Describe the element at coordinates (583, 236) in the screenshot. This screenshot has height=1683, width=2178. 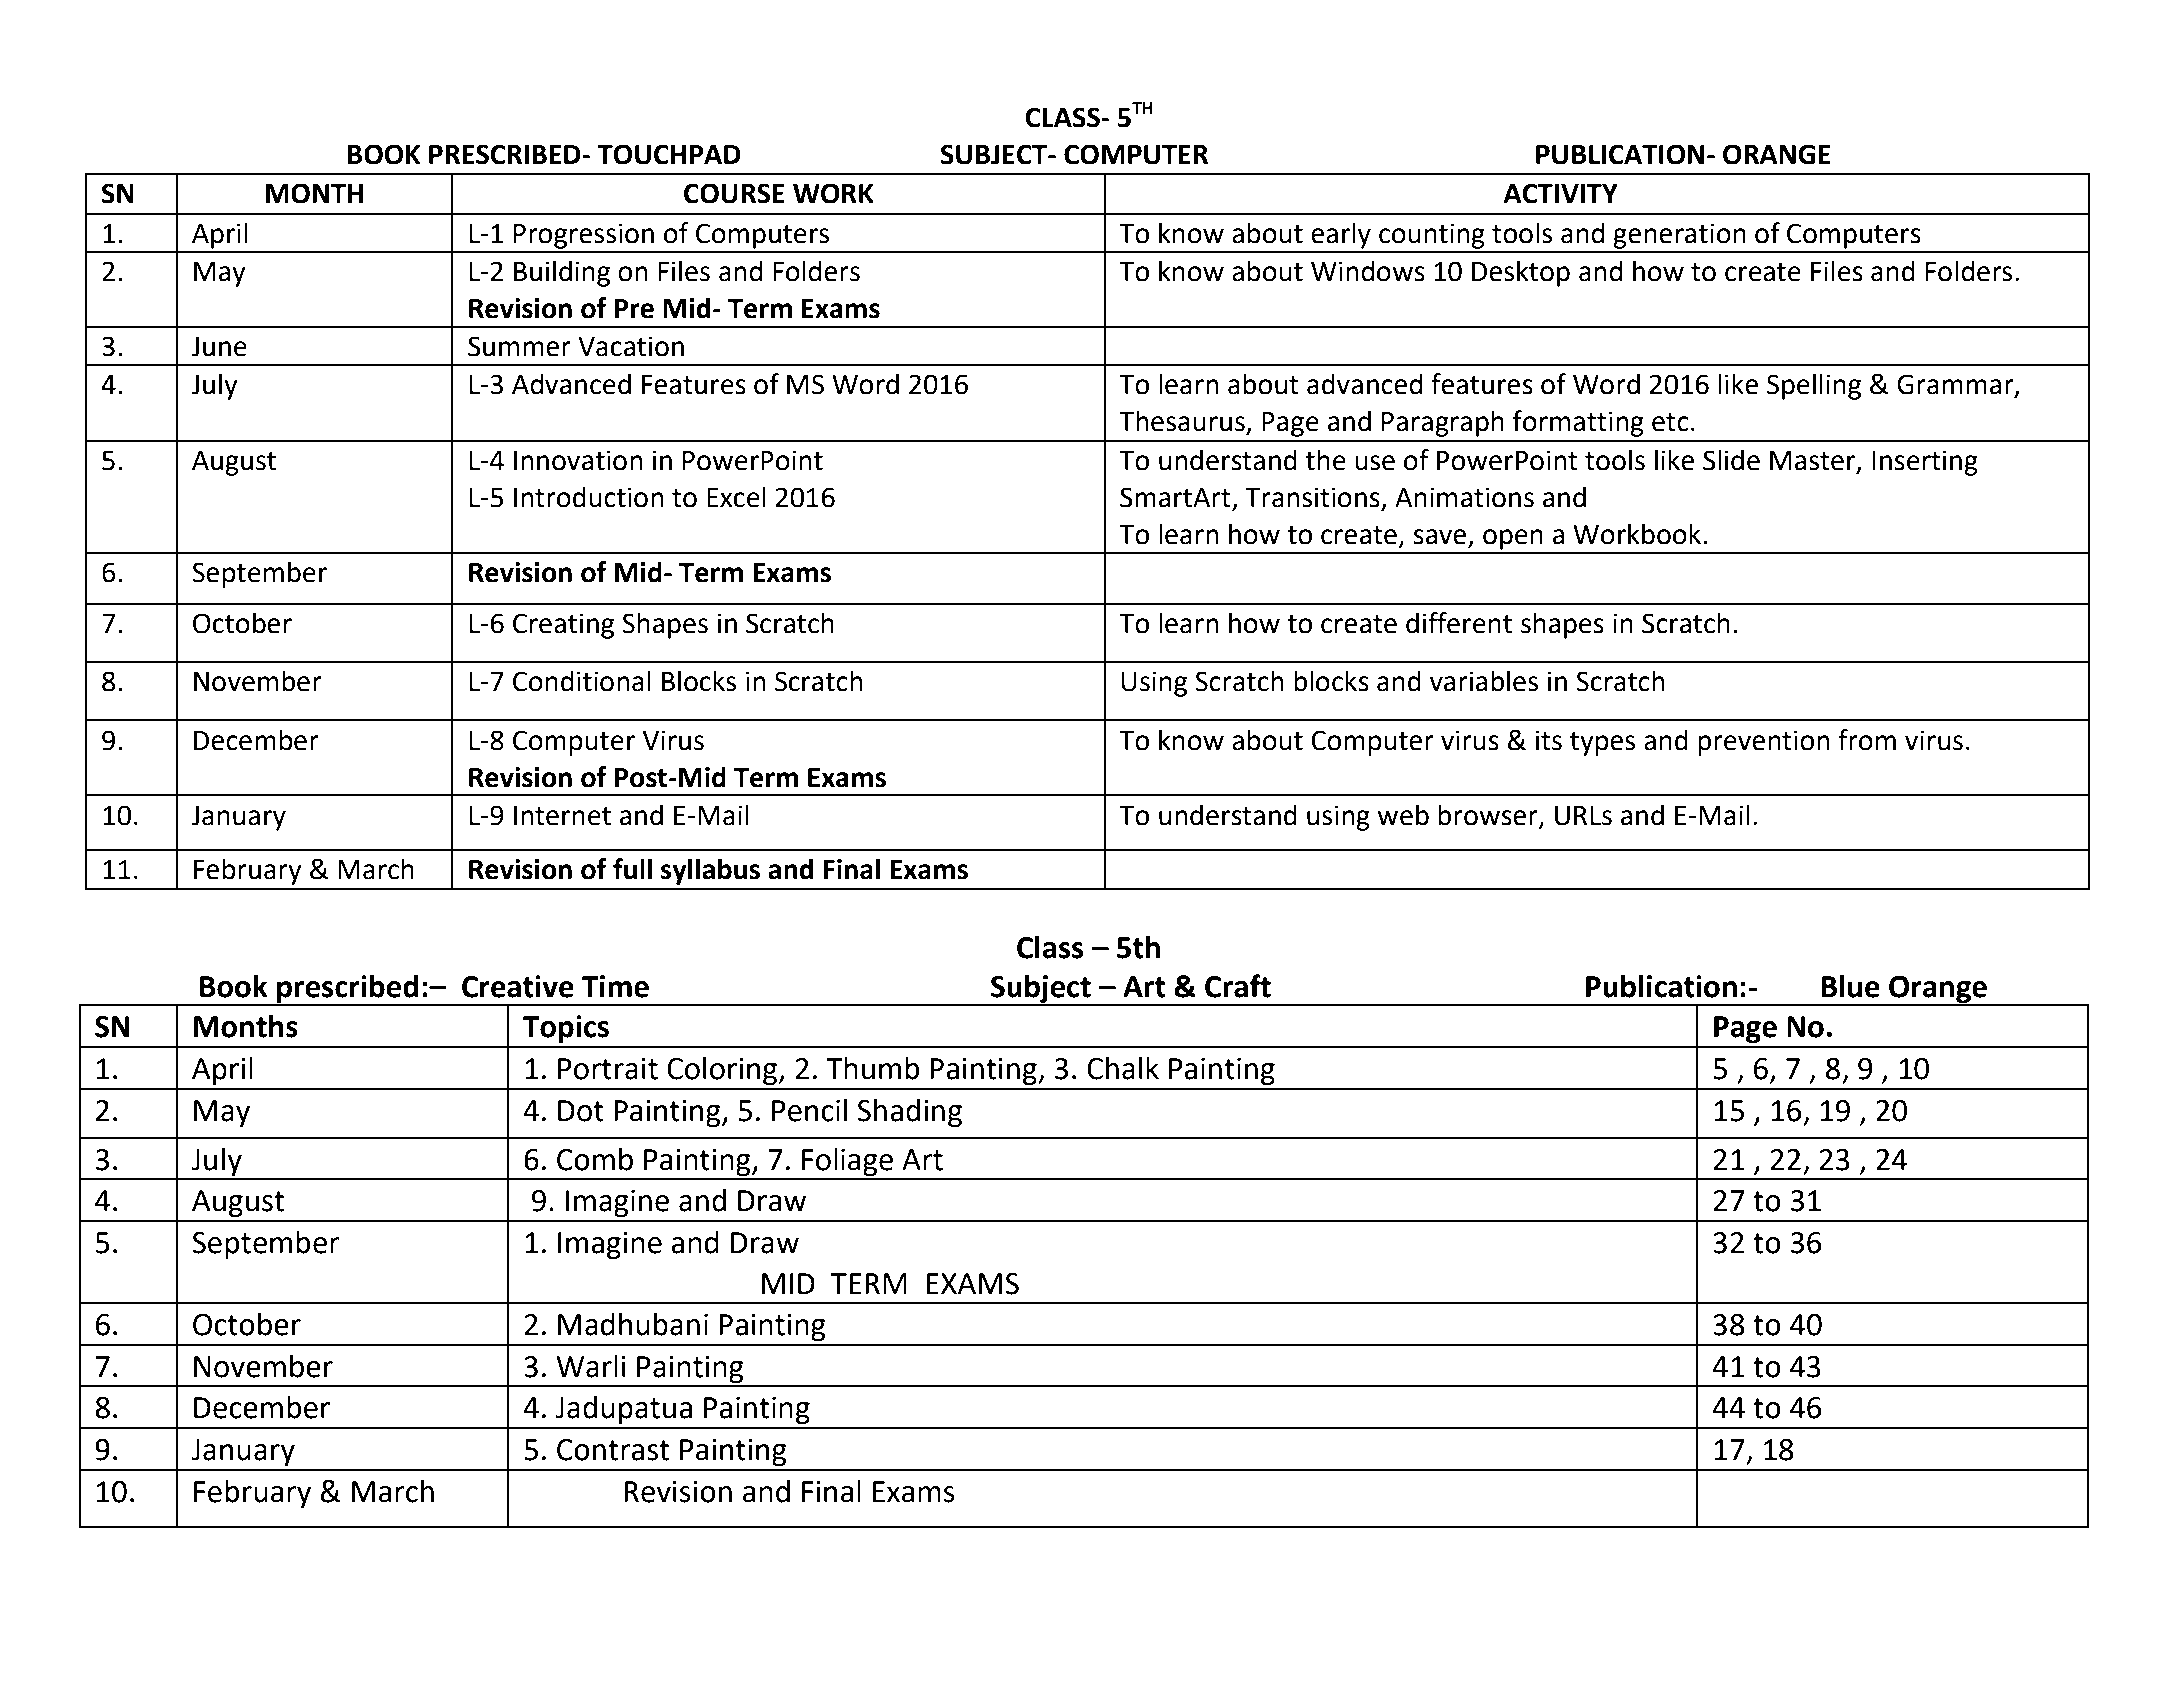
I see `Progression` at that location.
